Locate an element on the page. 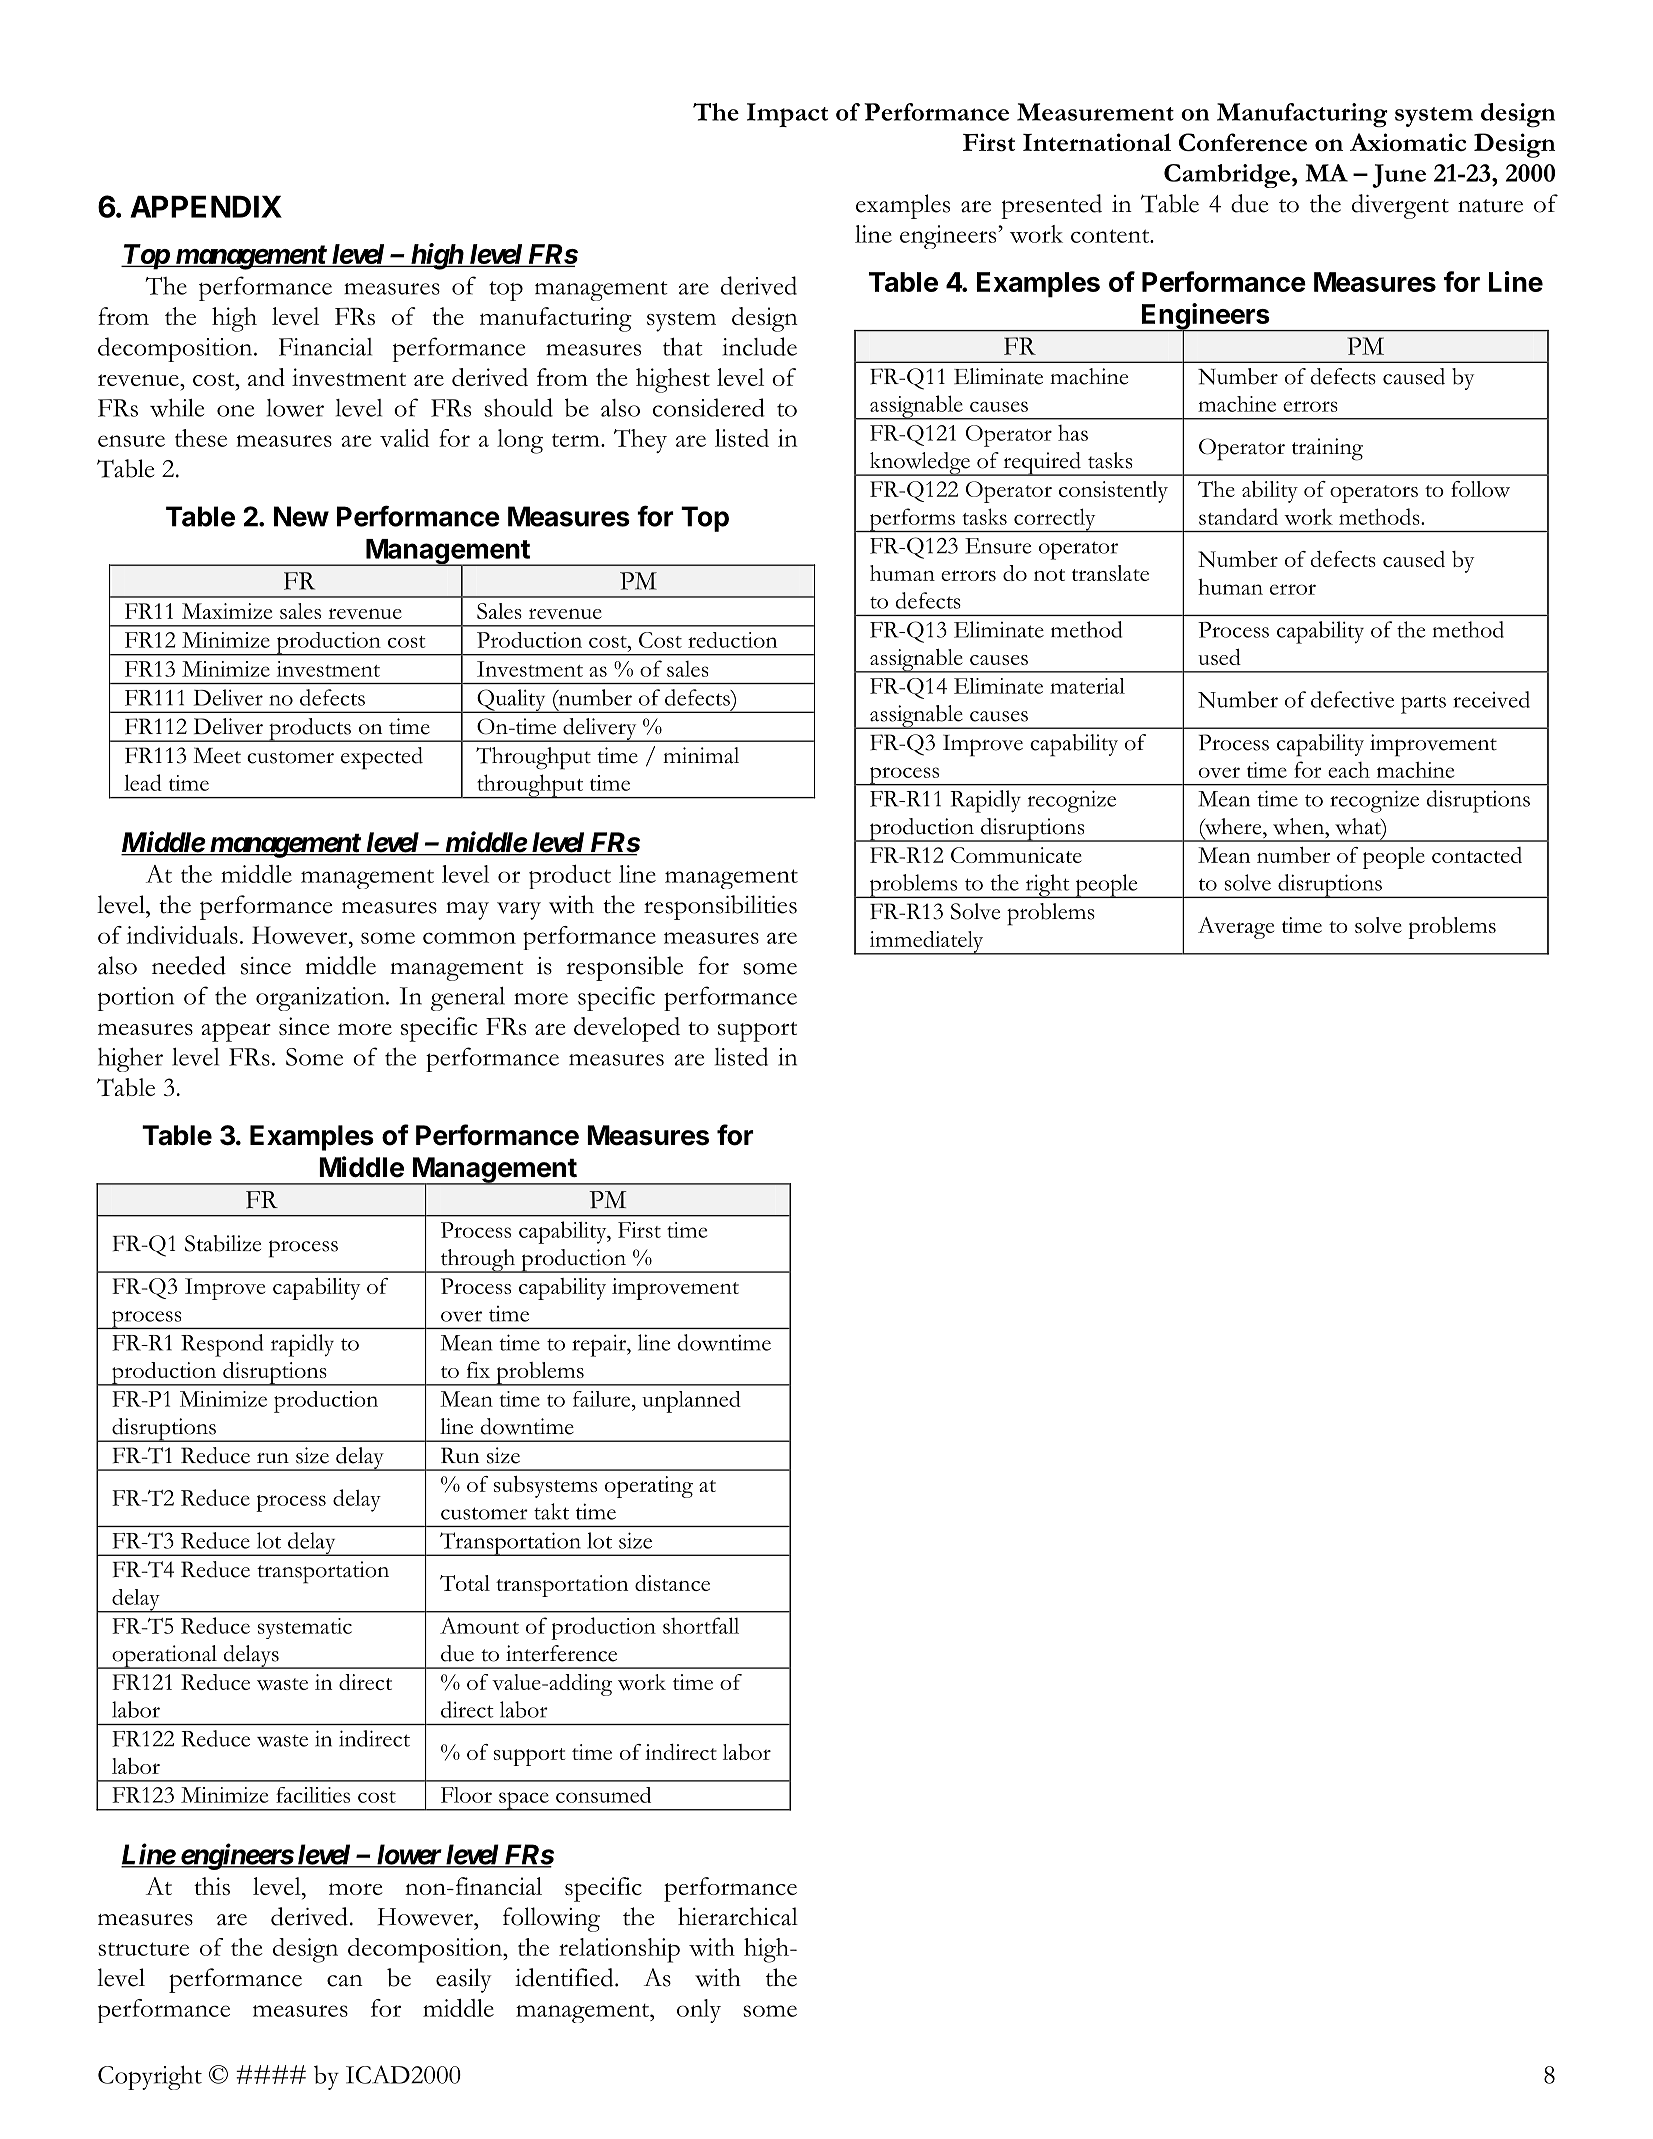 The width and height of the page is (1653, 2139). APPENDIX is located at coordinates (206, 207).
